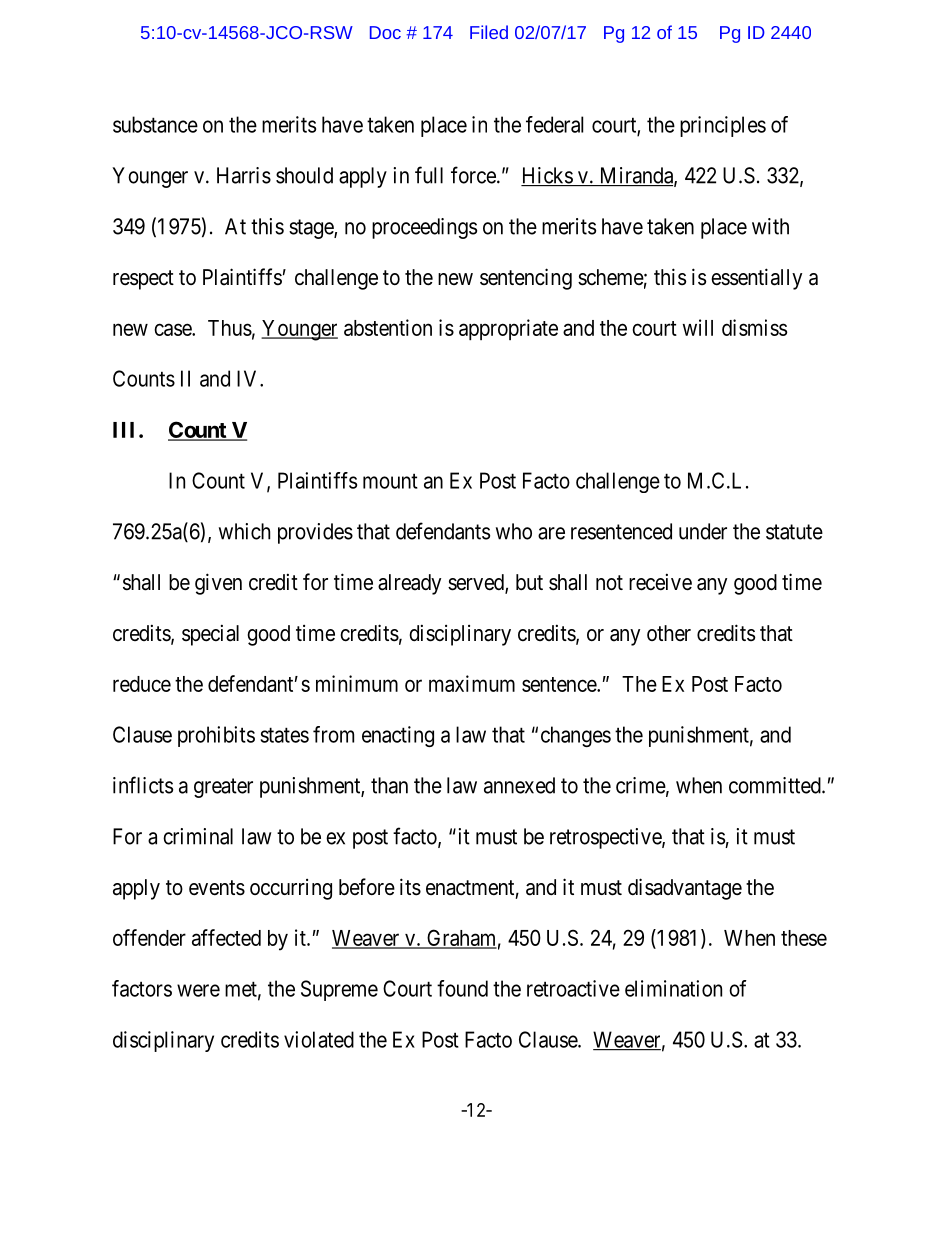 The height and width of the image is (1233, 952). What do you see at coordinates (669, 633) in the image?
I see `other` at bounding box center [669, 633].
